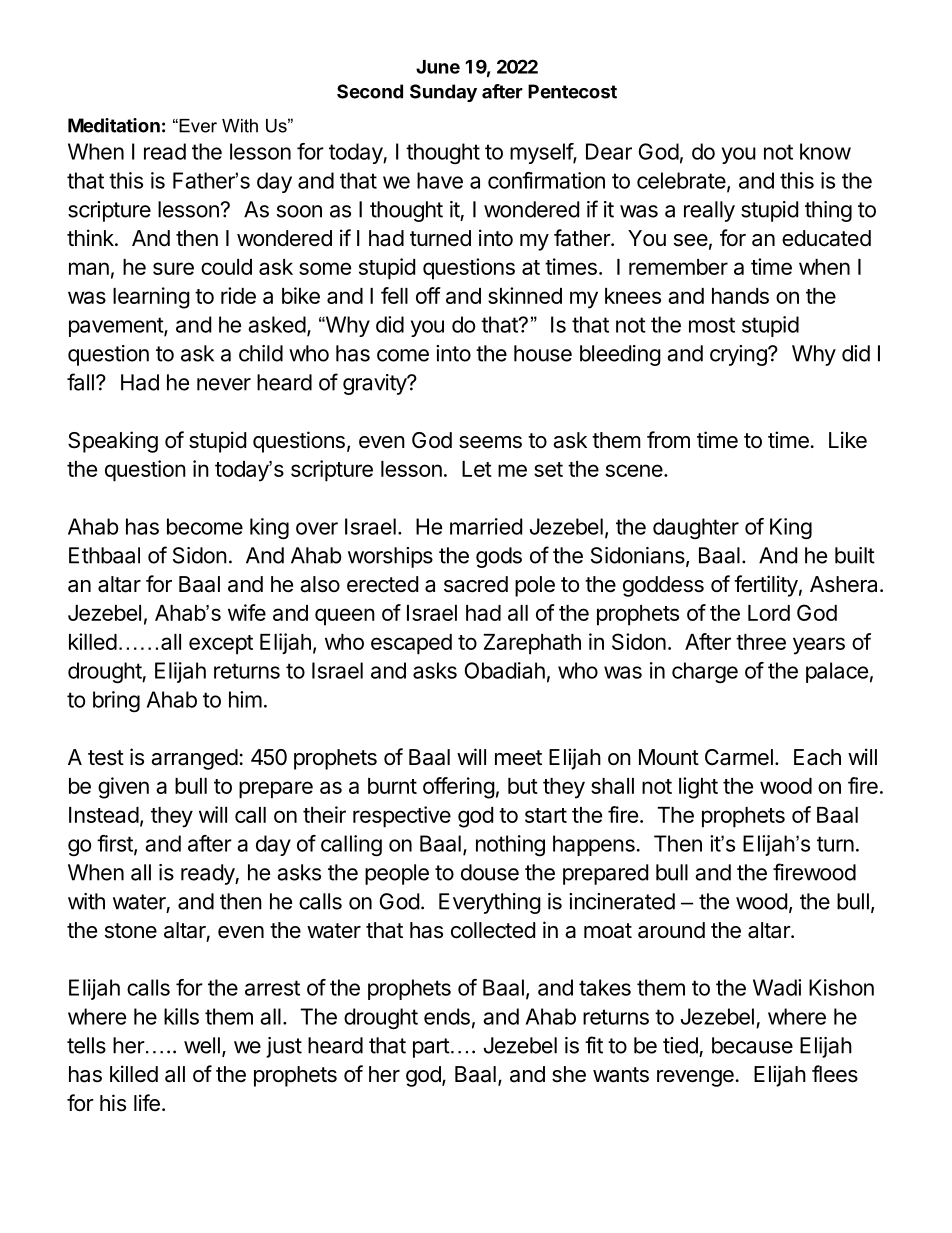  I want to click on arranged, so click(194, 759).
